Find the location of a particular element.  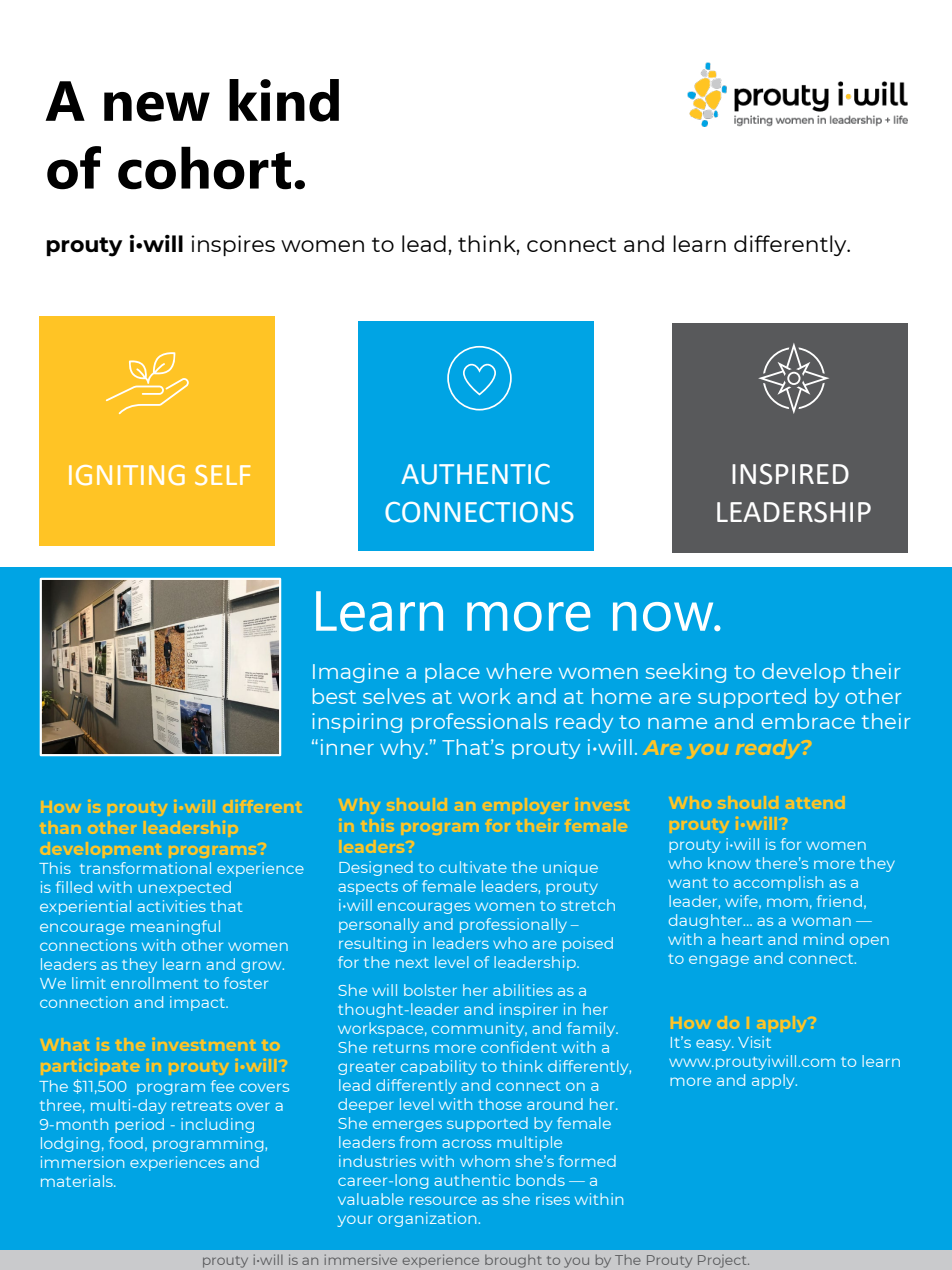

Project is located at coordinates (723, 1261).
